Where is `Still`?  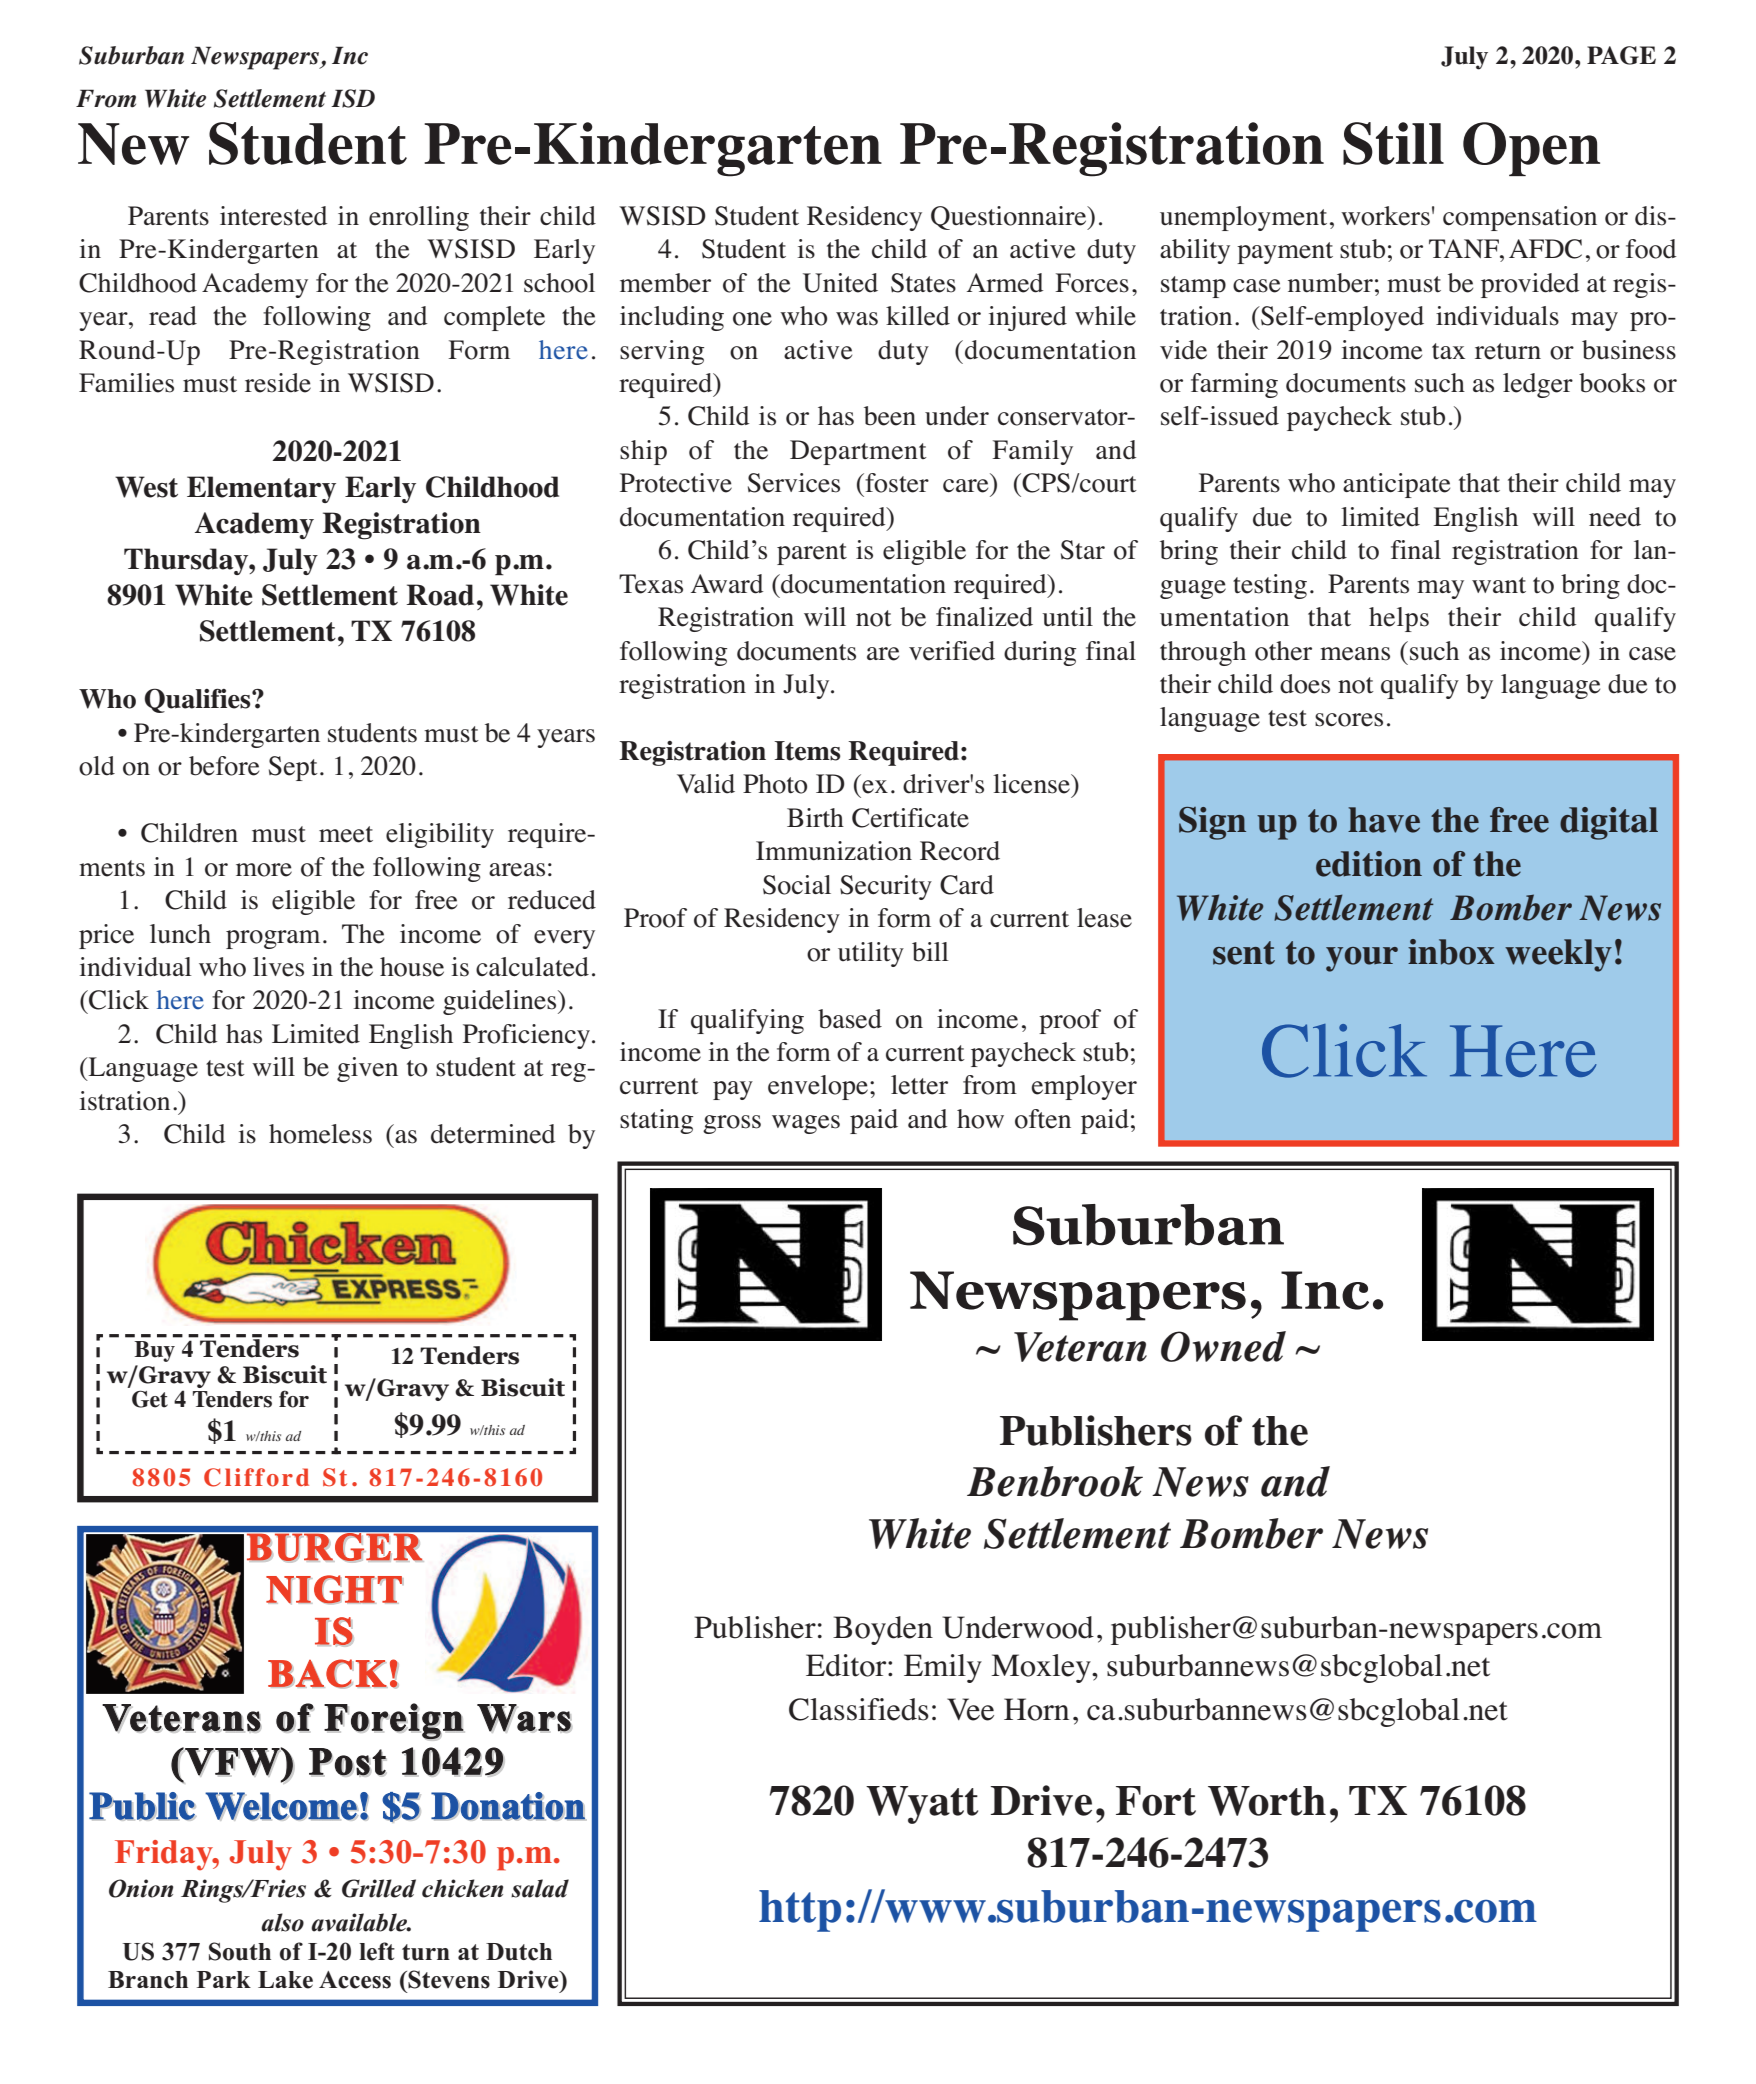 Still is located at coordinates (1393, 143).
